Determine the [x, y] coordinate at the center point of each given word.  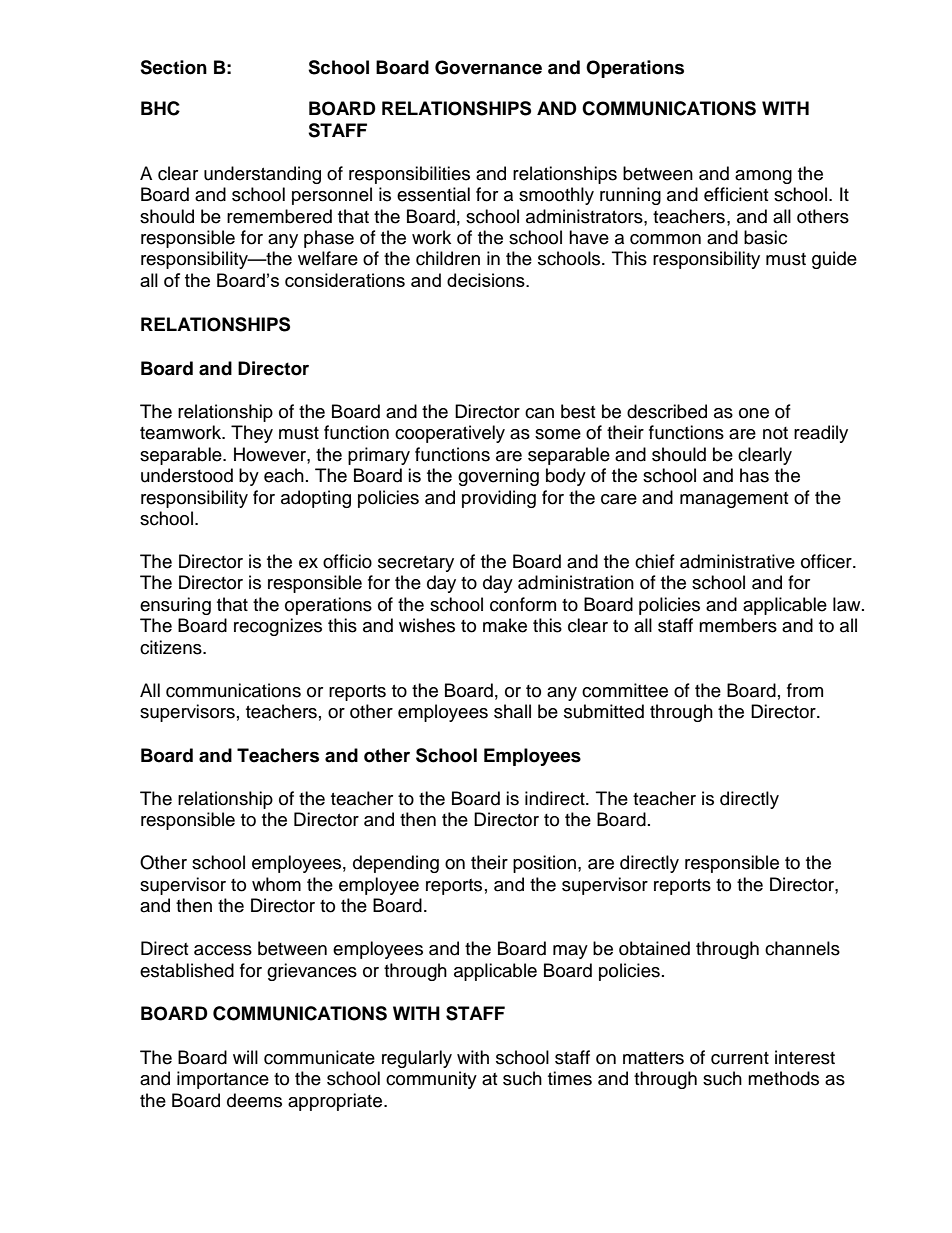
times [570, 1078]
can [539, 413]
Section [173, 67]
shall [512, 711]
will [245, 1057]
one [754, 413]
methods [783, 1078]
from [805, 690]
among [763, 177]
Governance [488, 67]
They [252, 434]
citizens [172, 647]
